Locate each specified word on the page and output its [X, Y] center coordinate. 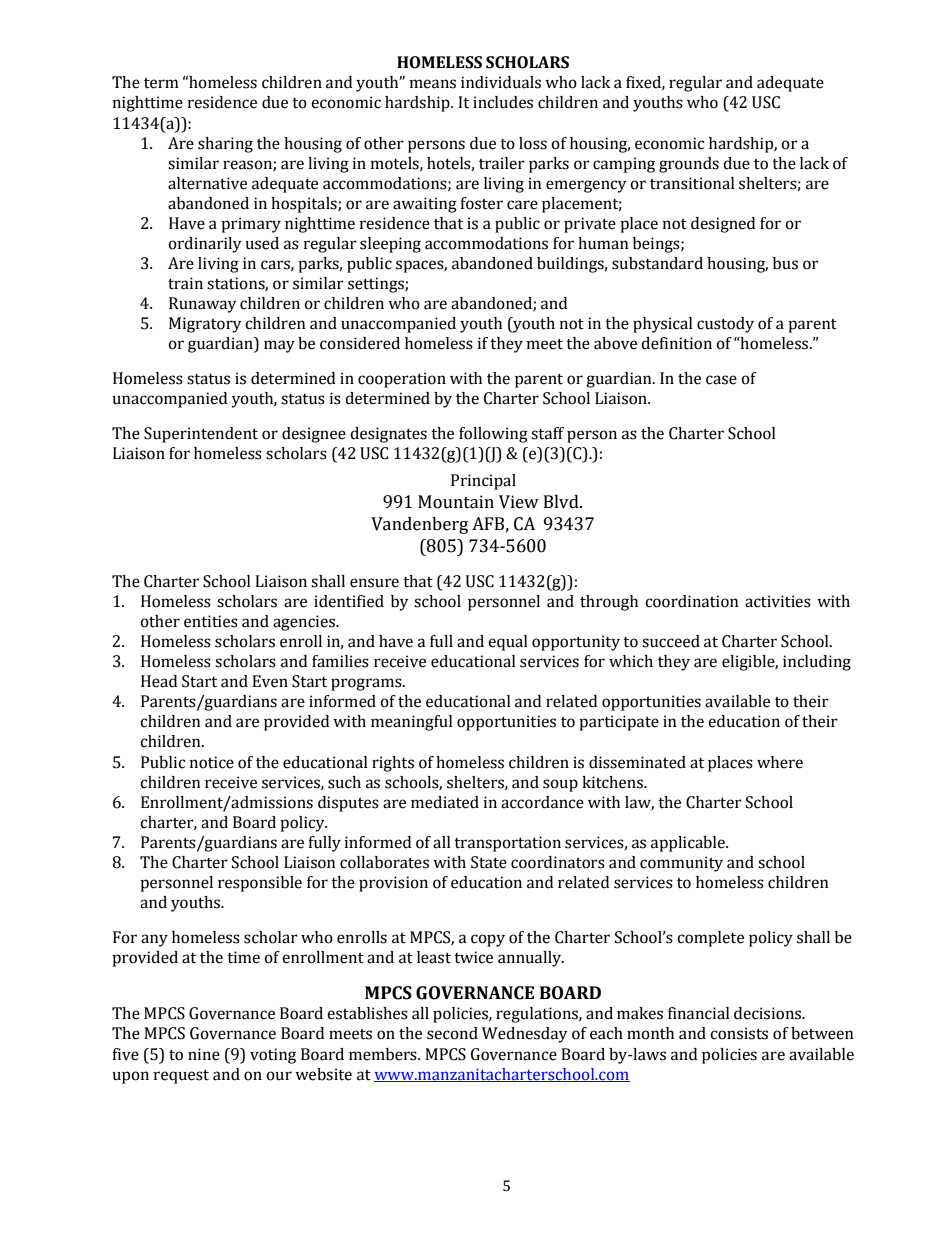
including [817, 663]
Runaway [203, 305]
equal [508, 643]
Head [159, 681]
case [721, 380]
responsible [260, 884]
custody [725, 325]
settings [377, 285]
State [489, 862]
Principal [483, 482]
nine [204, 1054]
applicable [689, 844]
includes [503, 102]
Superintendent [201, 435]
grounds [689, 165]
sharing [225, 145]
